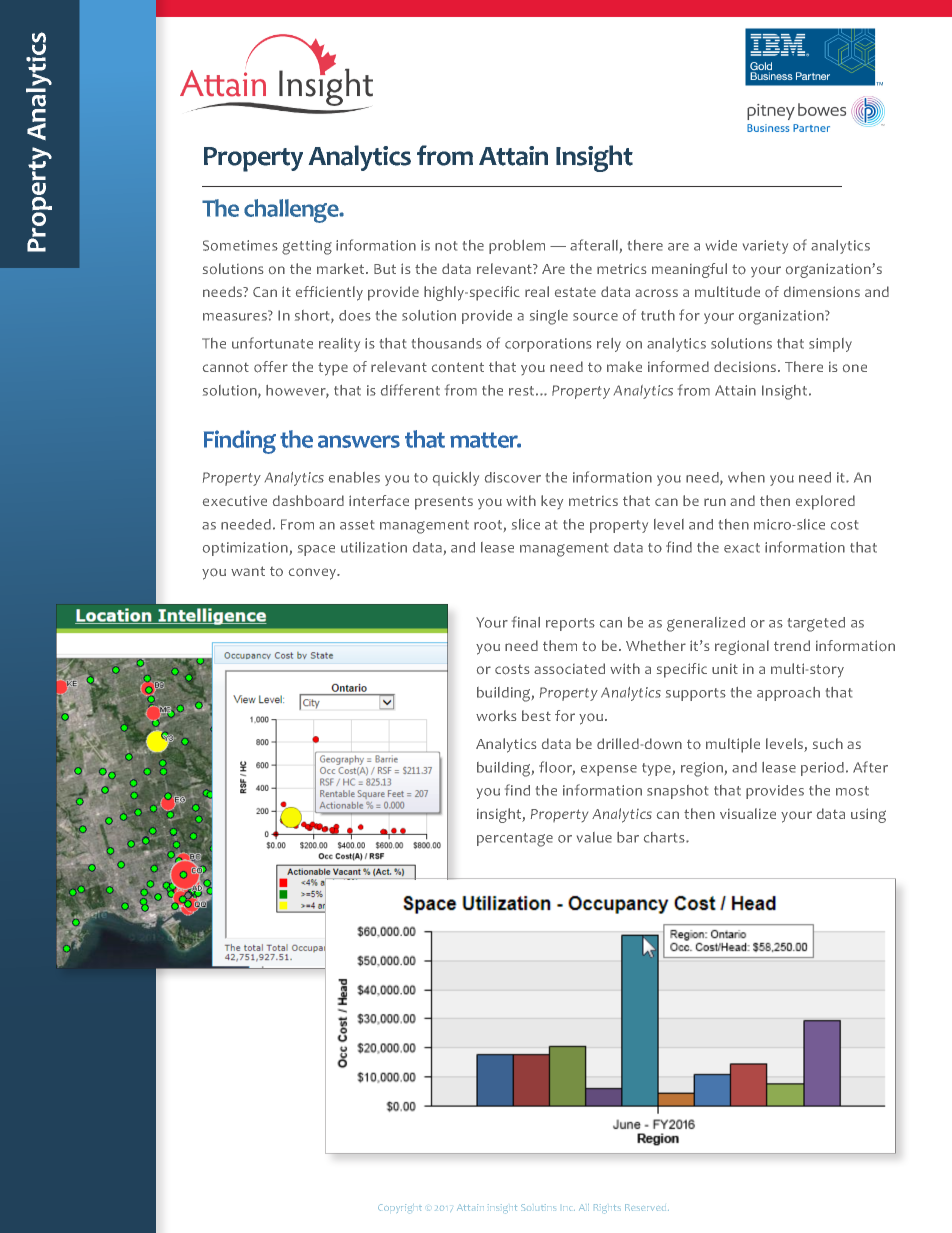 The image size is (952, 1233). Describe the element at coordinates (607, 1209) in the screenshot. I see `Rights` at that location.
